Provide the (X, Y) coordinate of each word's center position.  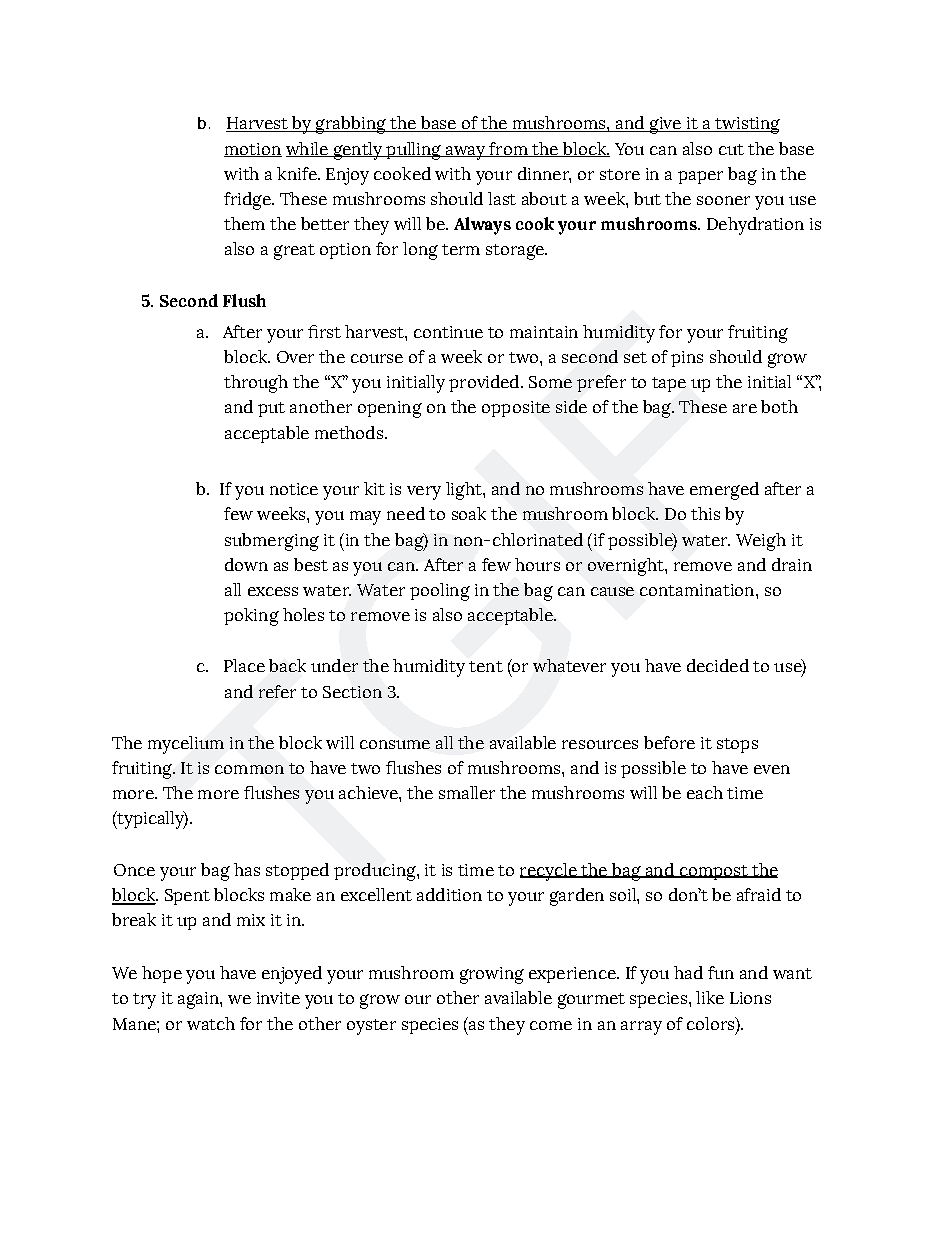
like (710, 997)
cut (731, 149)
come (551, 1025)
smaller (467, 792)
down (246, 564)
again (199, 1000)
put (271, 409)
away (465, 153)
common (249, 769)
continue (448, 332)
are (745, 408)
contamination (698, 590)
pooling (440, 592)
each (705, 792)
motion (253, 150)
